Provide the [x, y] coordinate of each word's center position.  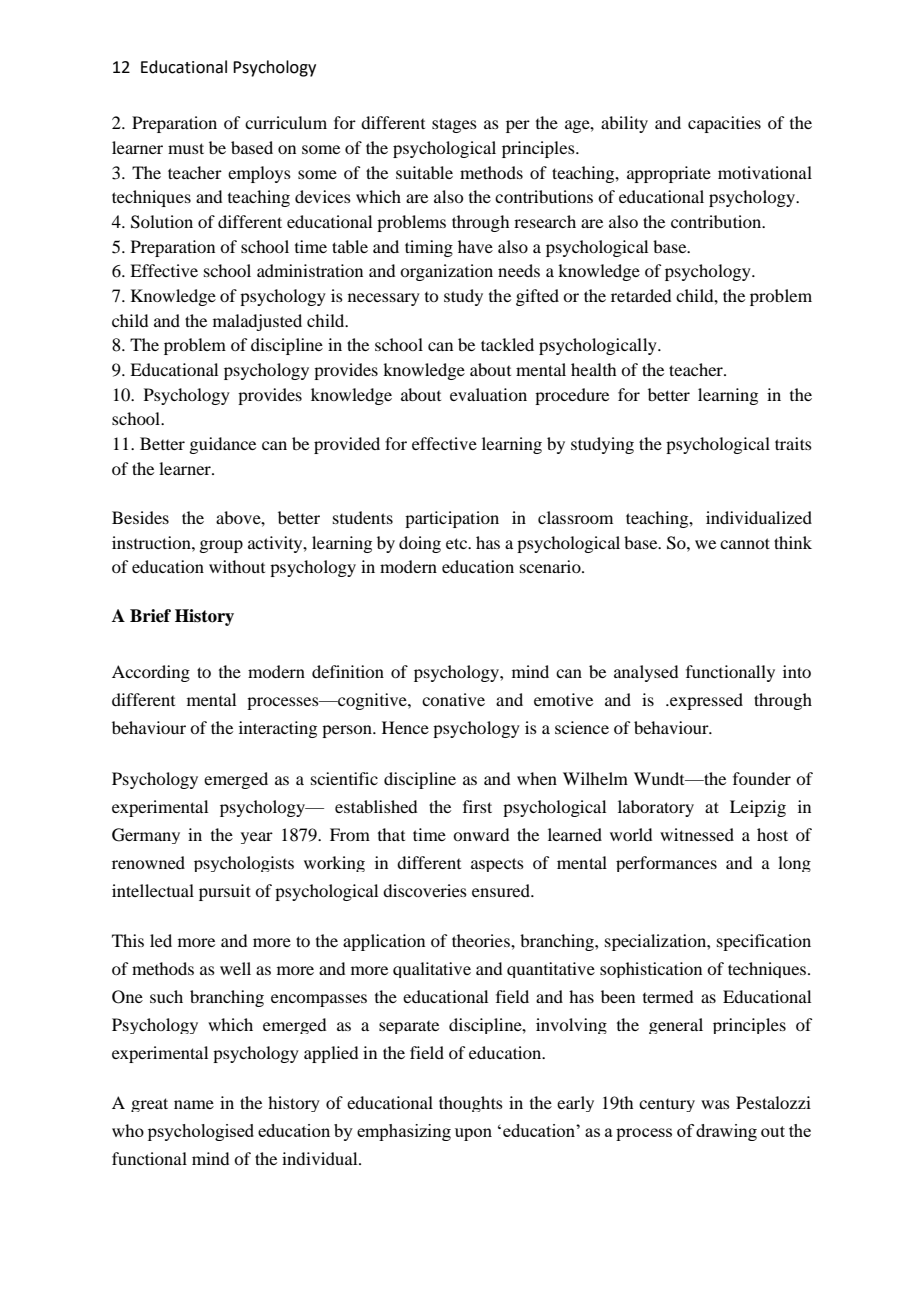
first [477, 806]
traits [793, 443]
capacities [724, 124]
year [257, 838]
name [194, 1104]
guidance [222, 445]
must [186, 148]
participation [452, 519]
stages [454, 125]
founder [762, 778]
